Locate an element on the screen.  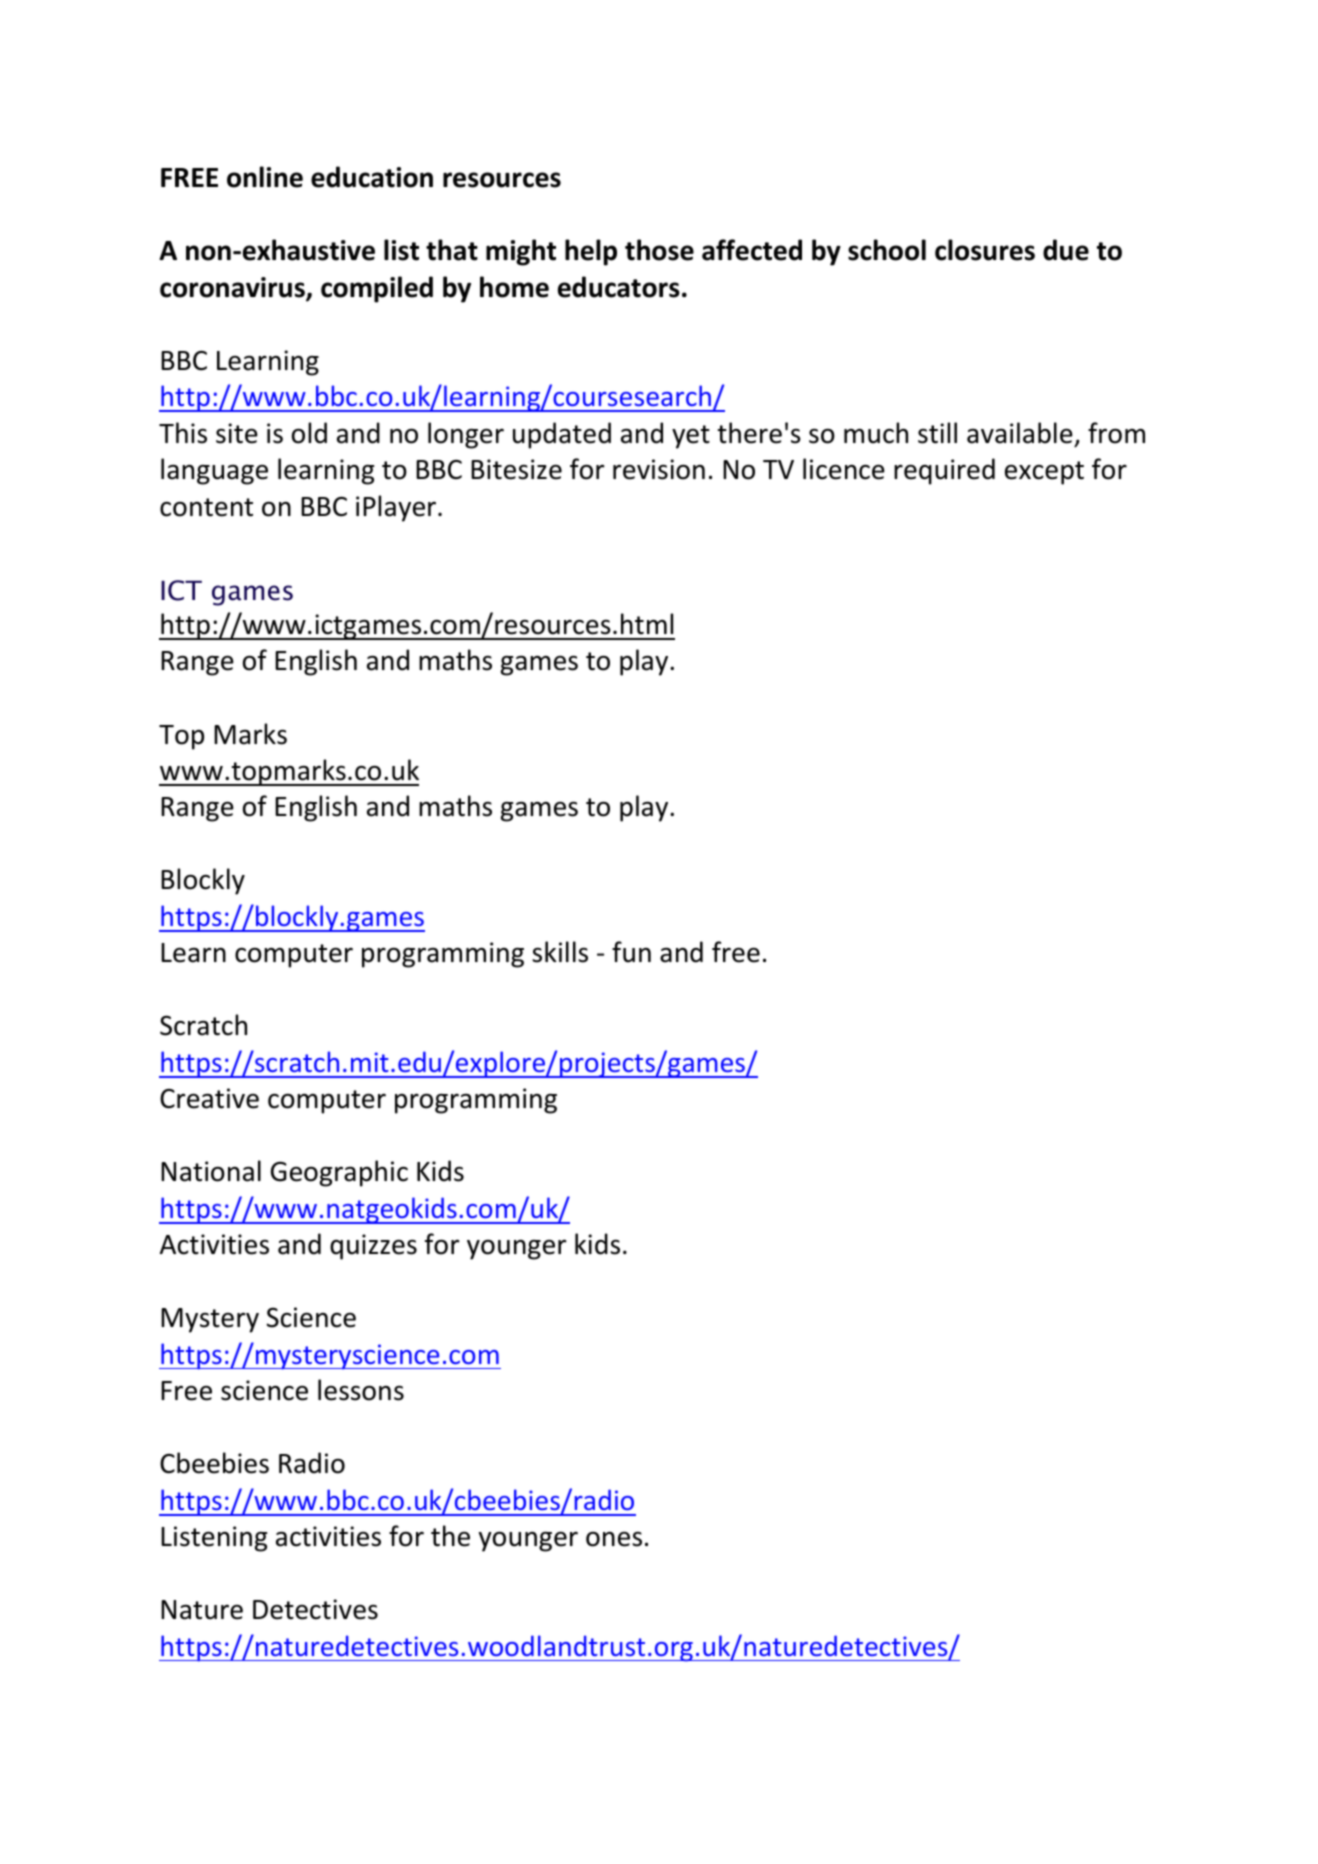
skills is located at coordinates (560, 952).
